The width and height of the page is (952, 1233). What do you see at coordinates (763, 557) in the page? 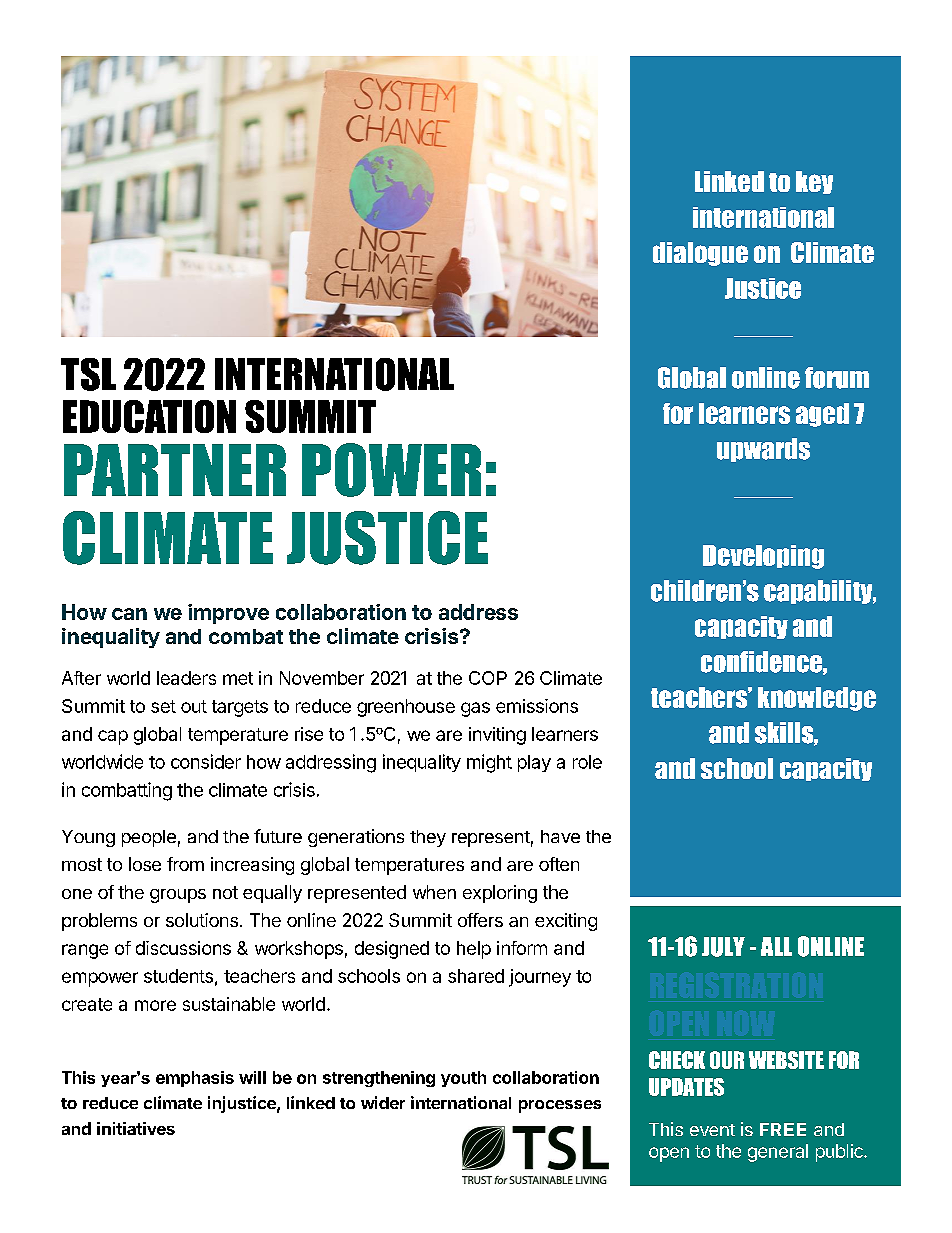
I see `Developing` at bounding box center [763, 557].
